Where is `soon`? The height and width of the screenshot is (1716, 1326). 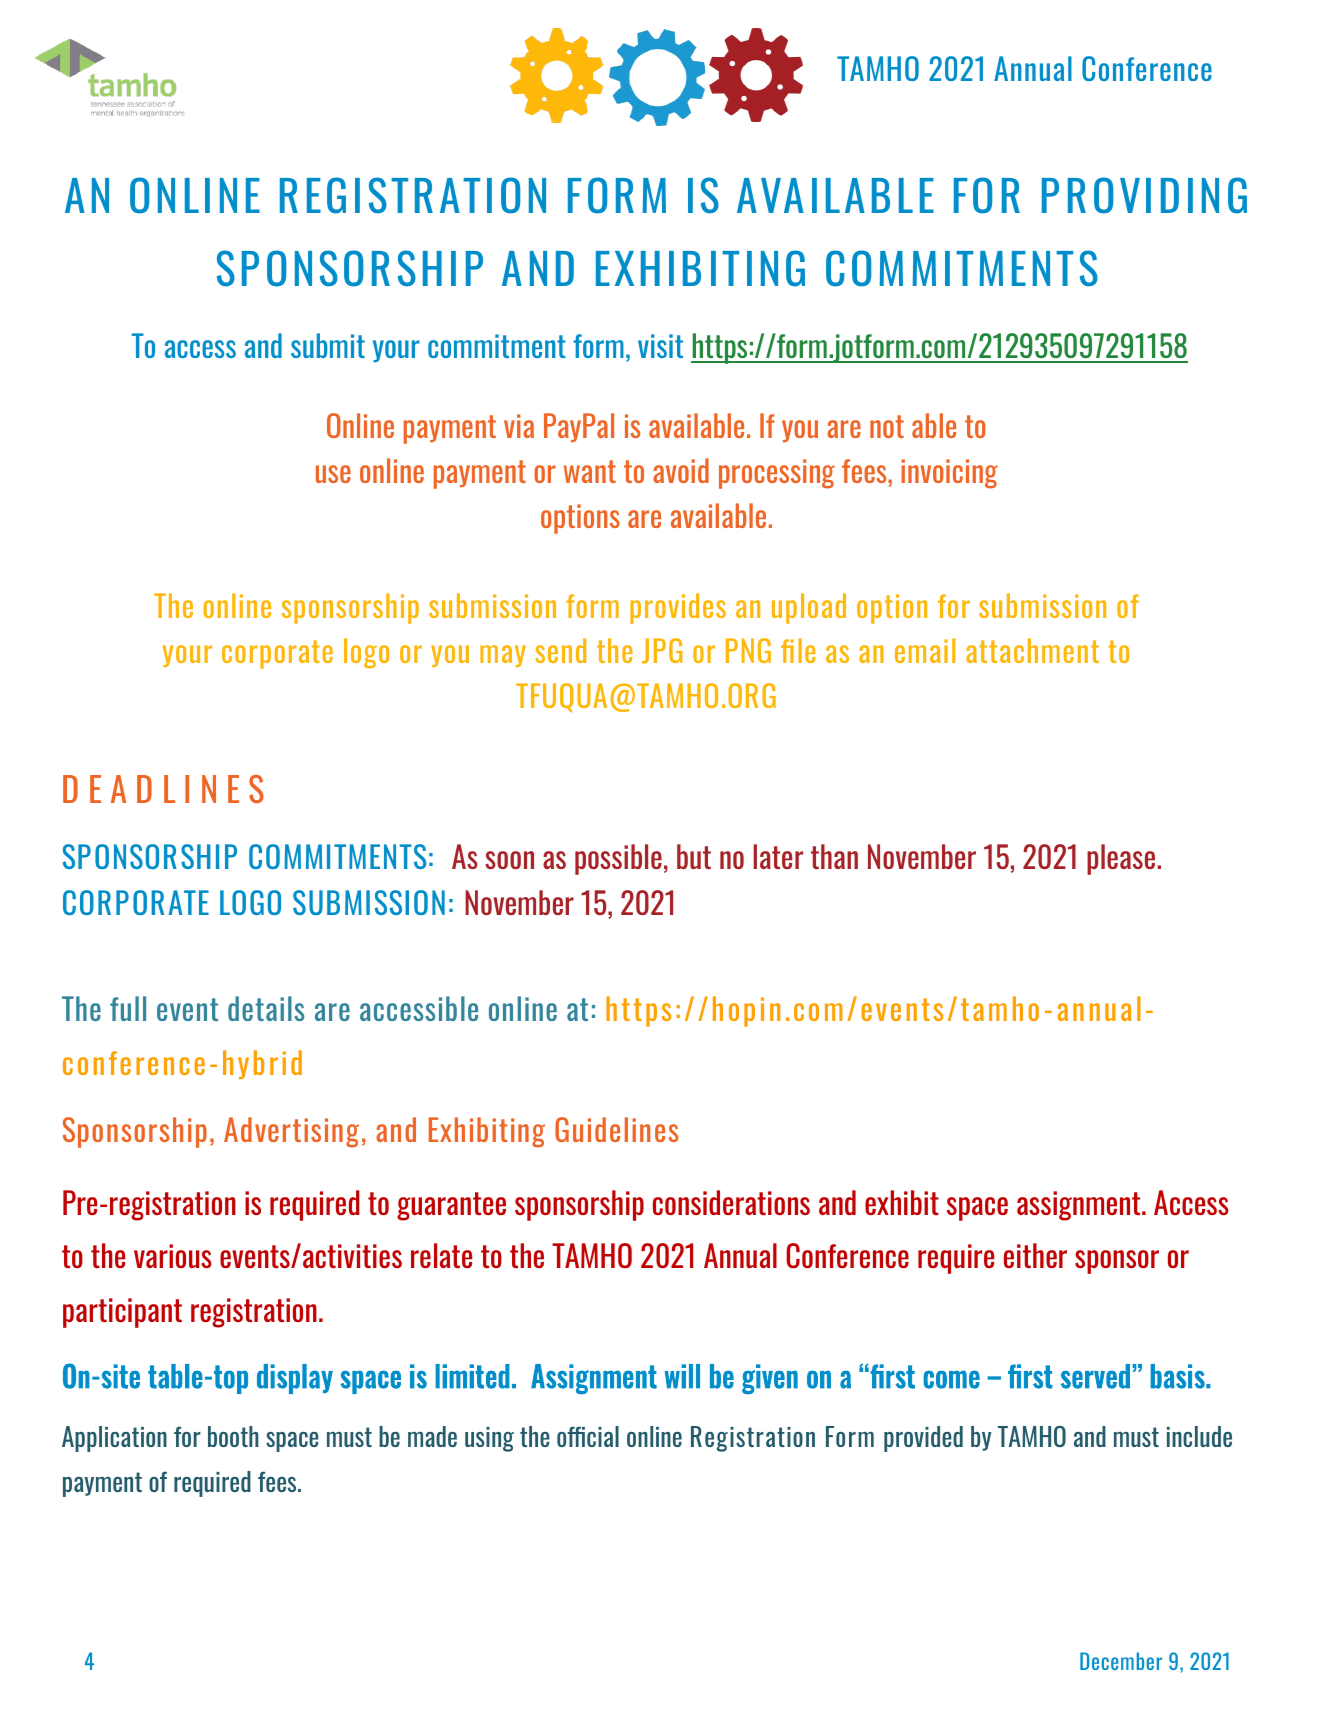 soon is located at coordinates (509, 860).
